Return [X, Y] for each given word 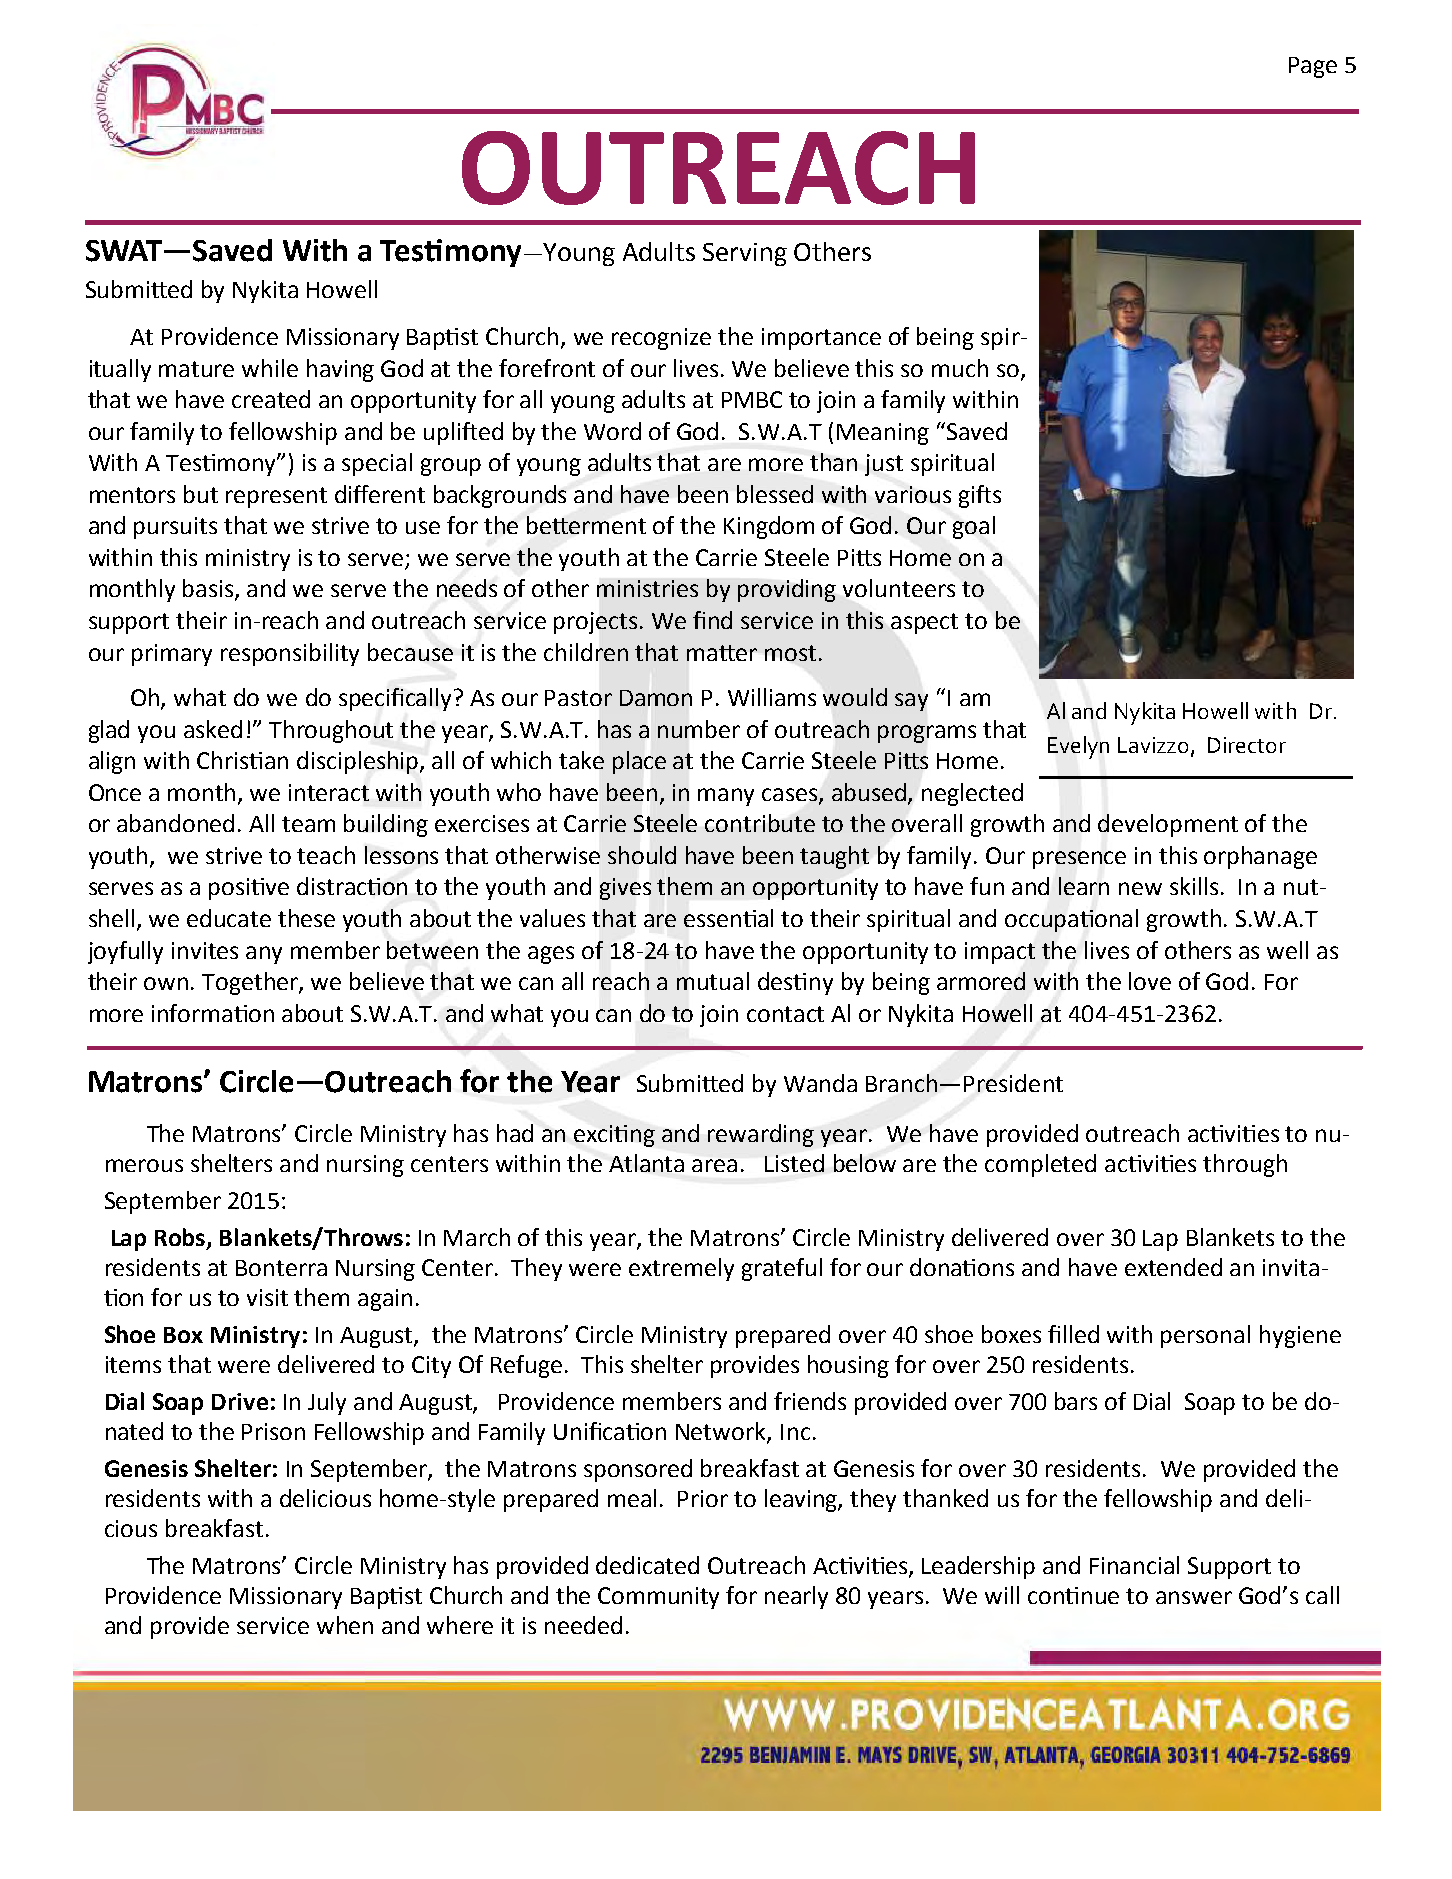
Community [658, 1598]
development [1168, 825]
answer [1194, 1597]
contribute [760, 823]
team [308, 824]
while [270, 368]
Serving [745, 254]
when [345, 1625]
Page [1313, 67]
